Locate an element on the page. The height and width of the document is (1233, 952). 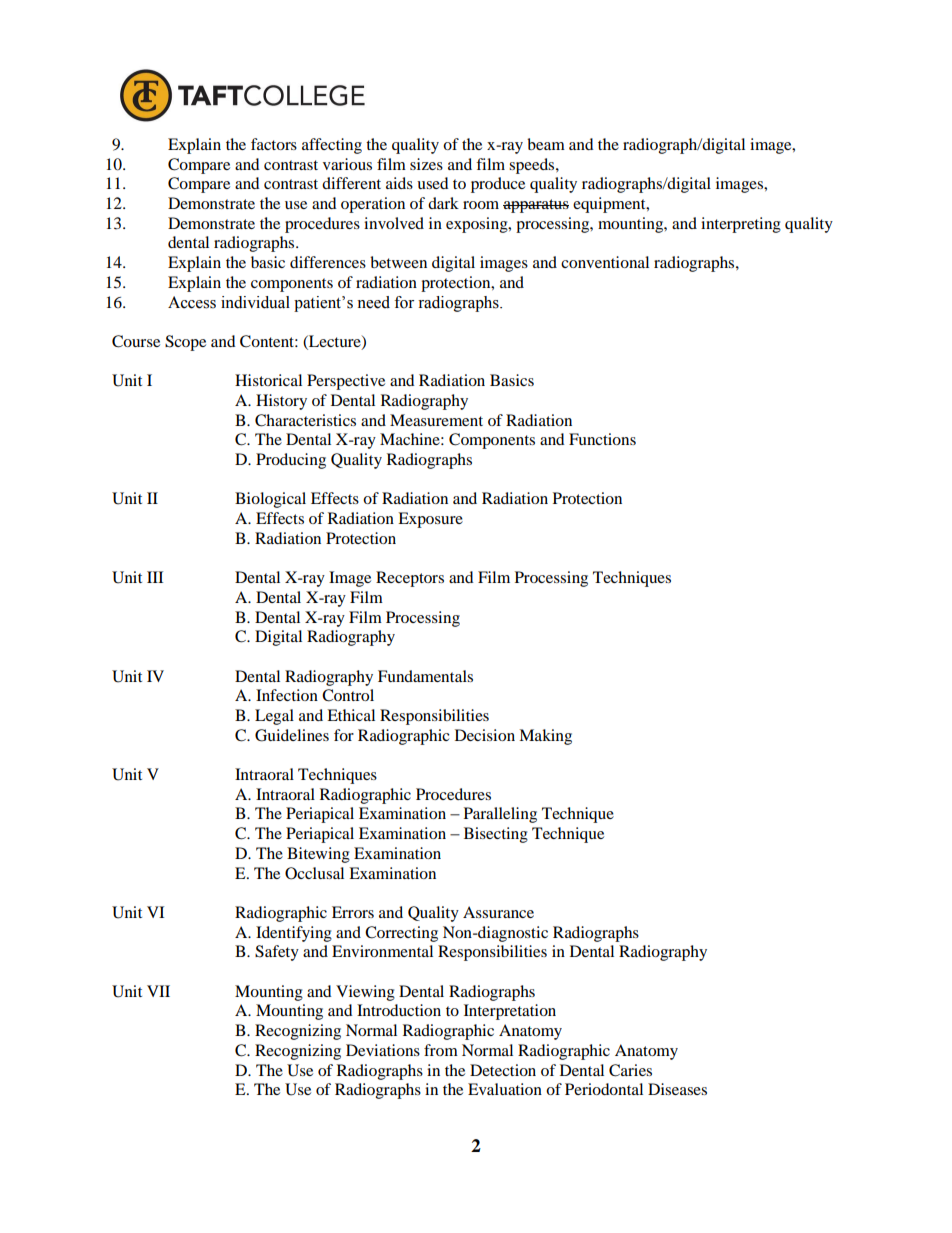
from is located at coordinates (441, 1050).
